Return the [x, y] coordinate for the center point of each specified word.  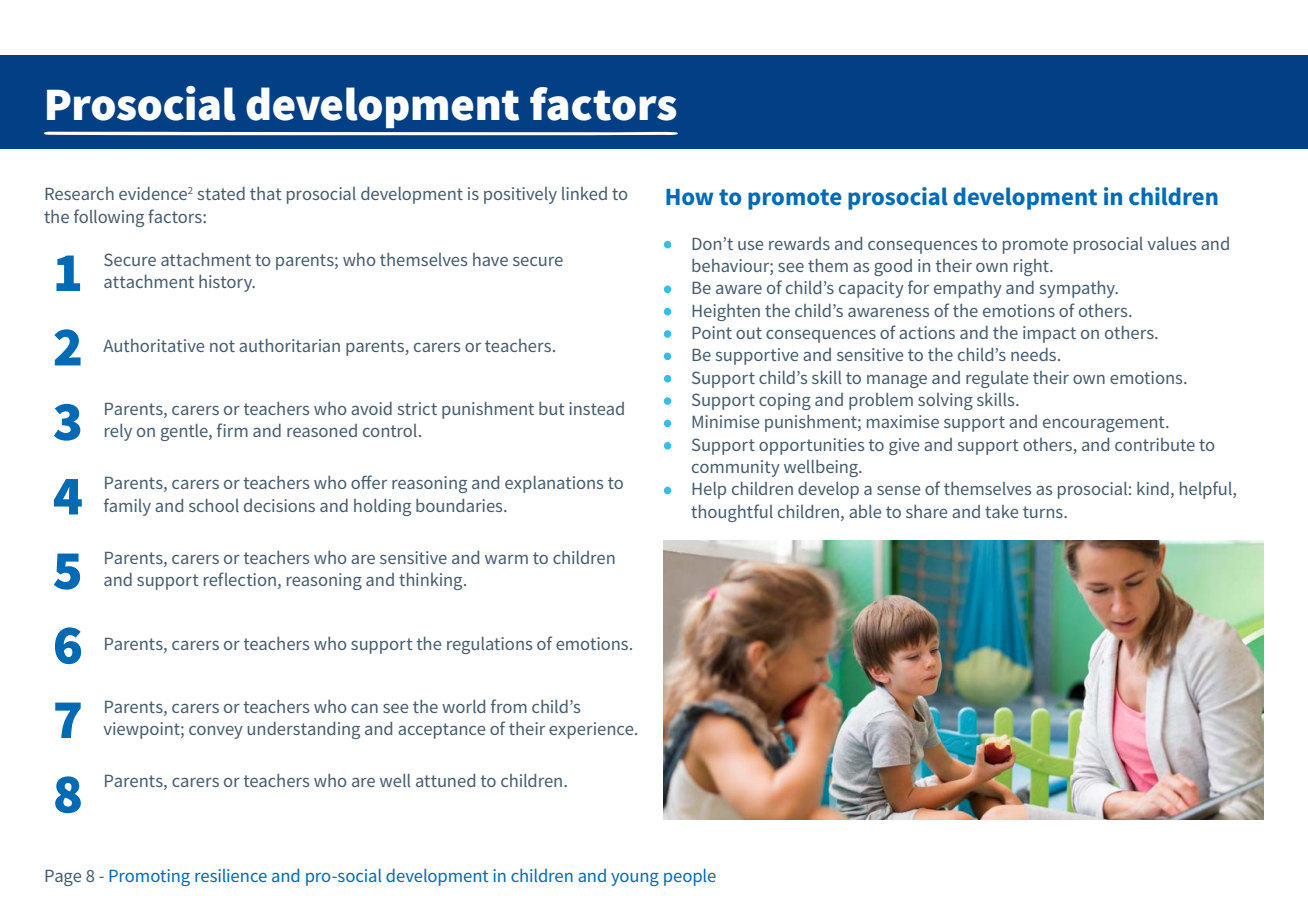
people [690, 877]
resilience [231, 875]
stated [221, 193]
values [1171, 243]
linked [584, 193]
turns [1044, 512]
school [214, 505]
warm [506, 559]
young [635, 879]
